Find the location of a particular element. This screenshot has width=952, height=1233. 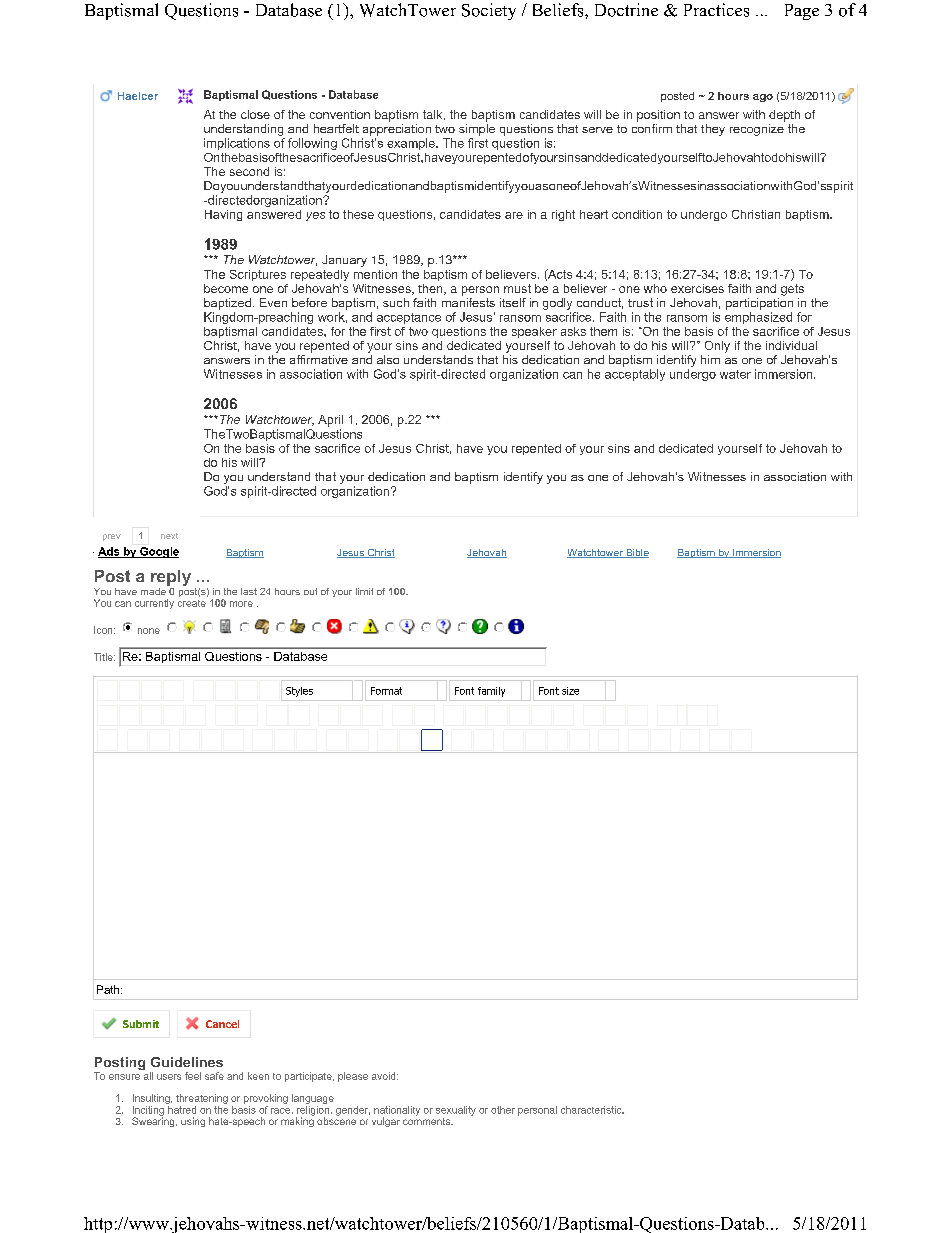

Practices is located at coordinates (716, 10).
